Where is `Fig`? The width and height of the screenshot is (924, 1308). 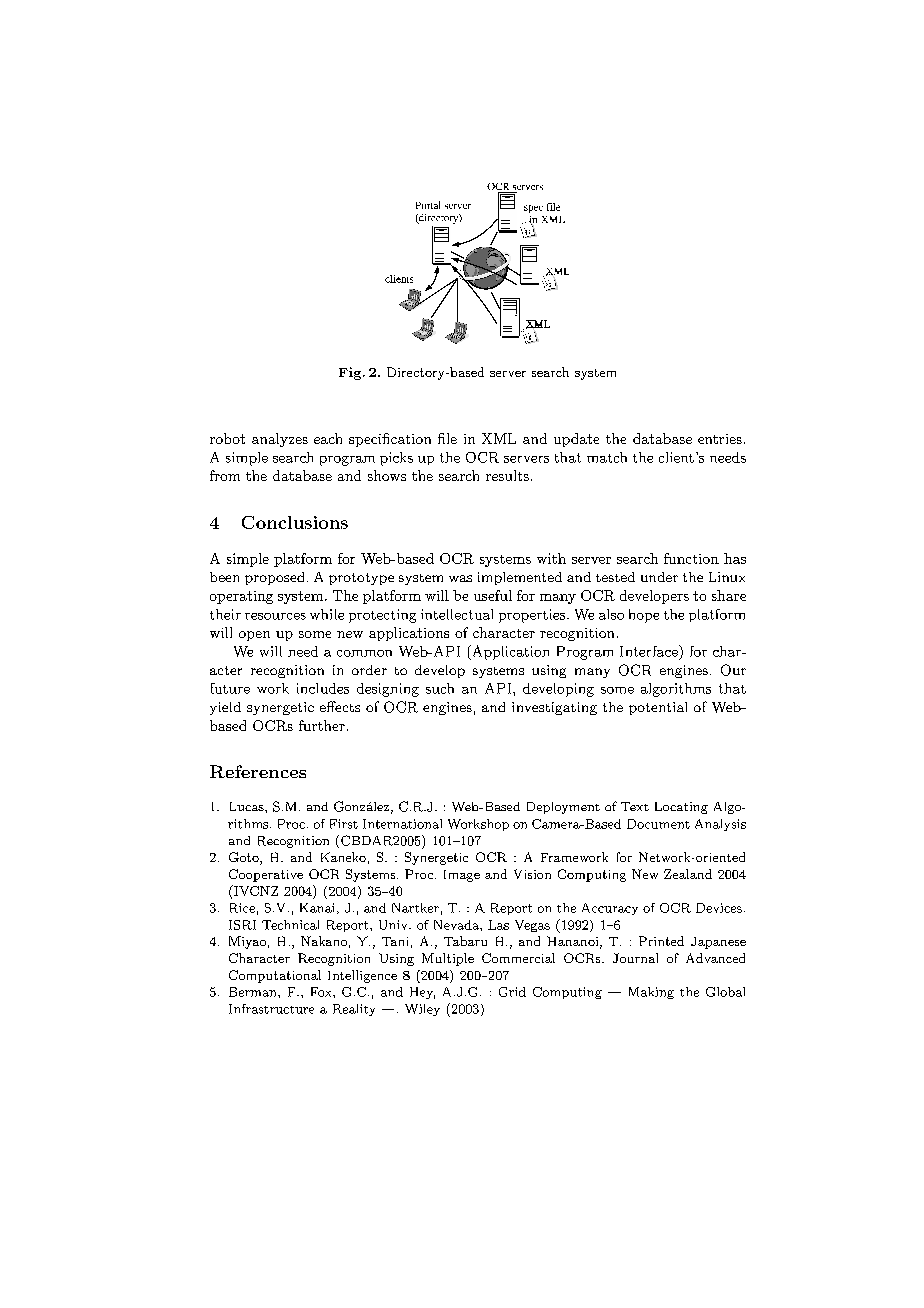
Fig is located at coordinates (351, 373).
